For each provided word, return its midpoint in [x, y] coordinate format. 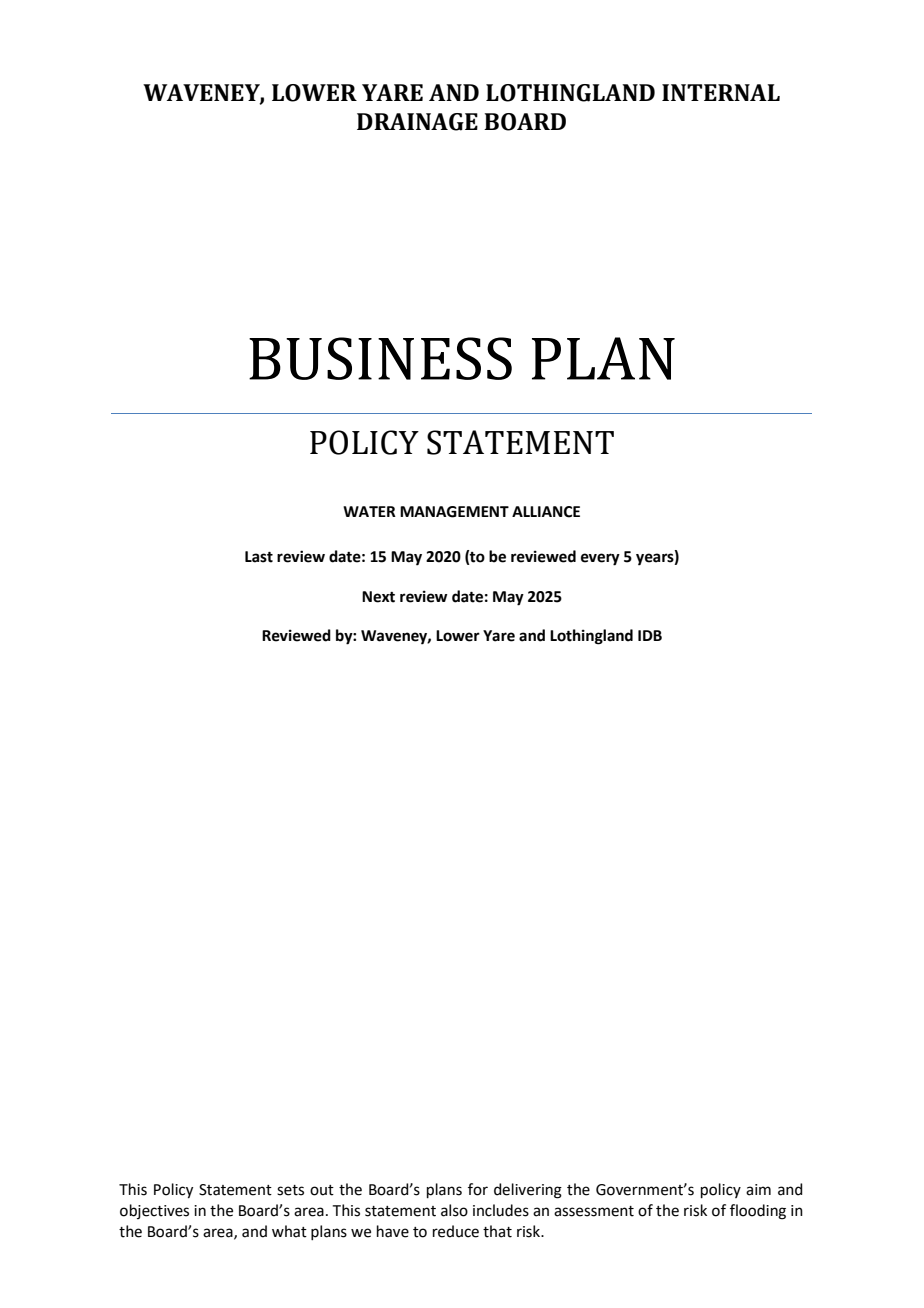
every [600, 559]
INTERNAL [721, 92]
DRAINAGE [417, 122]
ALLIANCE [546, 512]
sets [290, 1190]
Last [259, 557]
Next [378, 597]
